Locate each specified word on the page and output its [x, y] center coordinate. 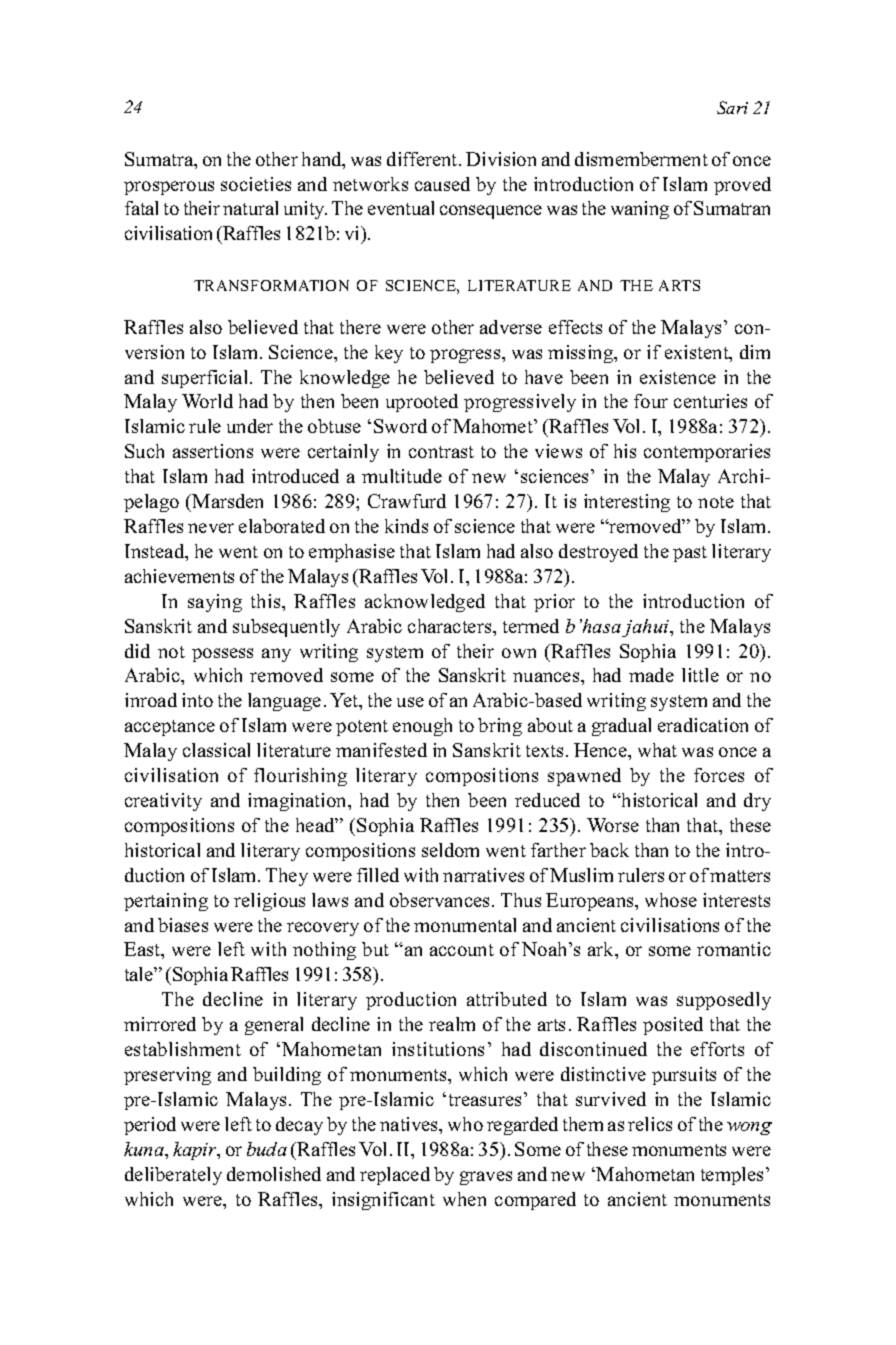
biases [183, 925]
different [423, 159]
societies [256, 184]
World [207, 401]
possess [222, 655]
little [700, 675]
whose [671, 900]
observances [441, 900]
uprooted [422, 403]
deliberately [173, 1176]
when [464, 1199]
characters [451, 626]
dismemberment [641, 159]
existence [678, 377]
